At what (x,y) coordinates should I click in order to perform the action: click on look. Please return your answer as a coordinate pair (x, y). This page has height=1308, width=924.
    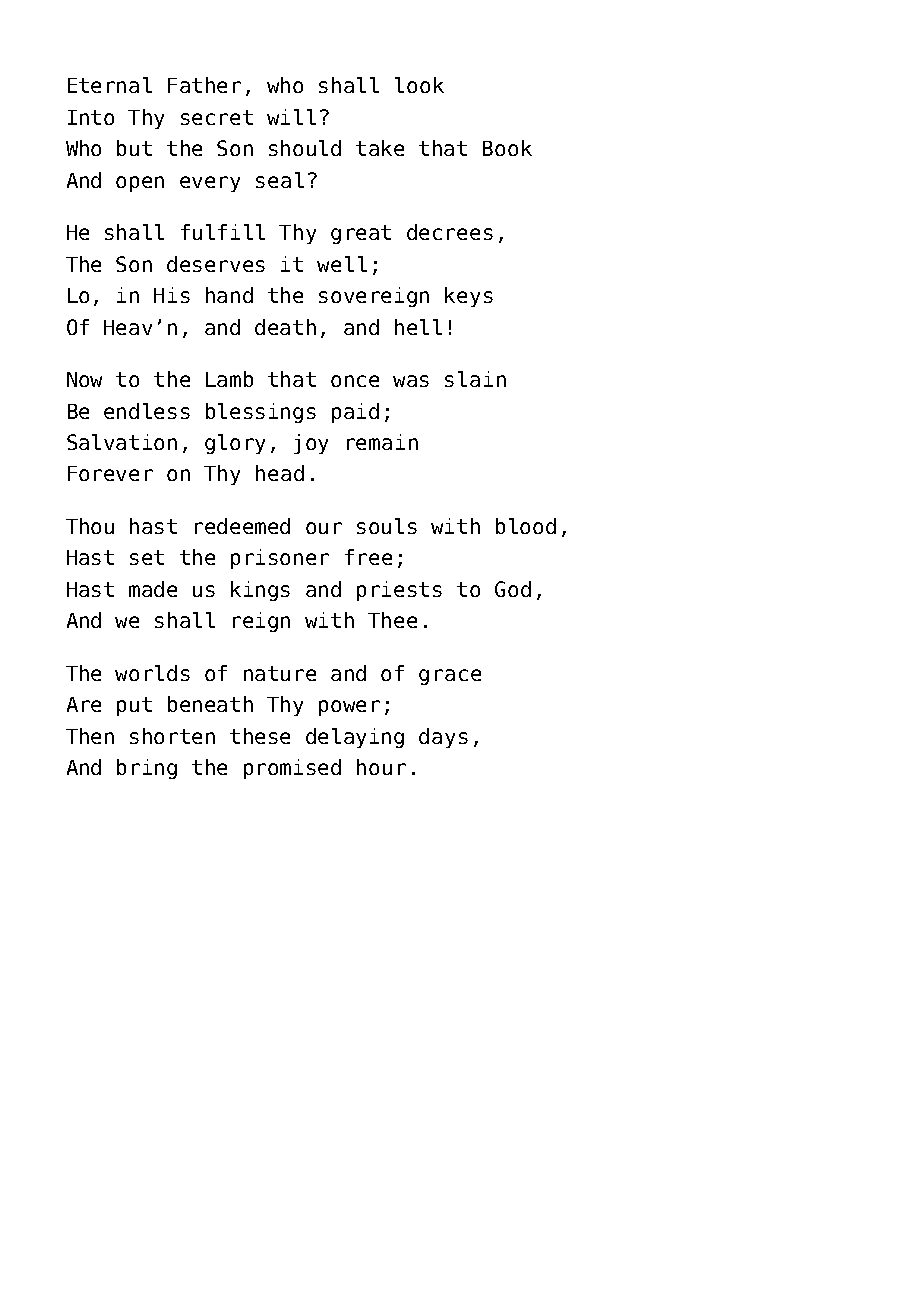
    Looking at the image, I should click on (419, 85).
